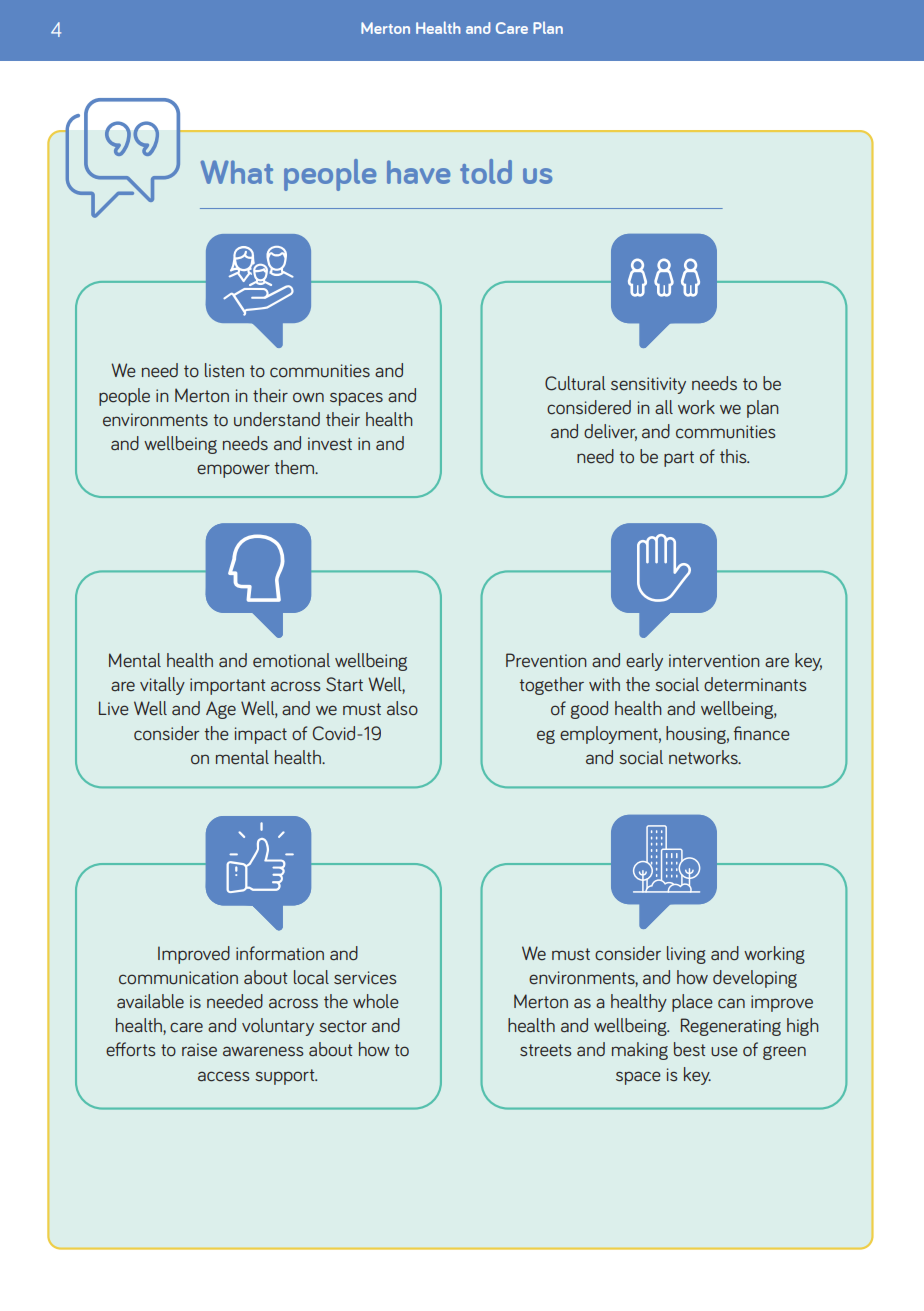  What do you see at coordinates (724, 1051) in the screenshot?
I see `use` at bounding box center [724, 1051].
